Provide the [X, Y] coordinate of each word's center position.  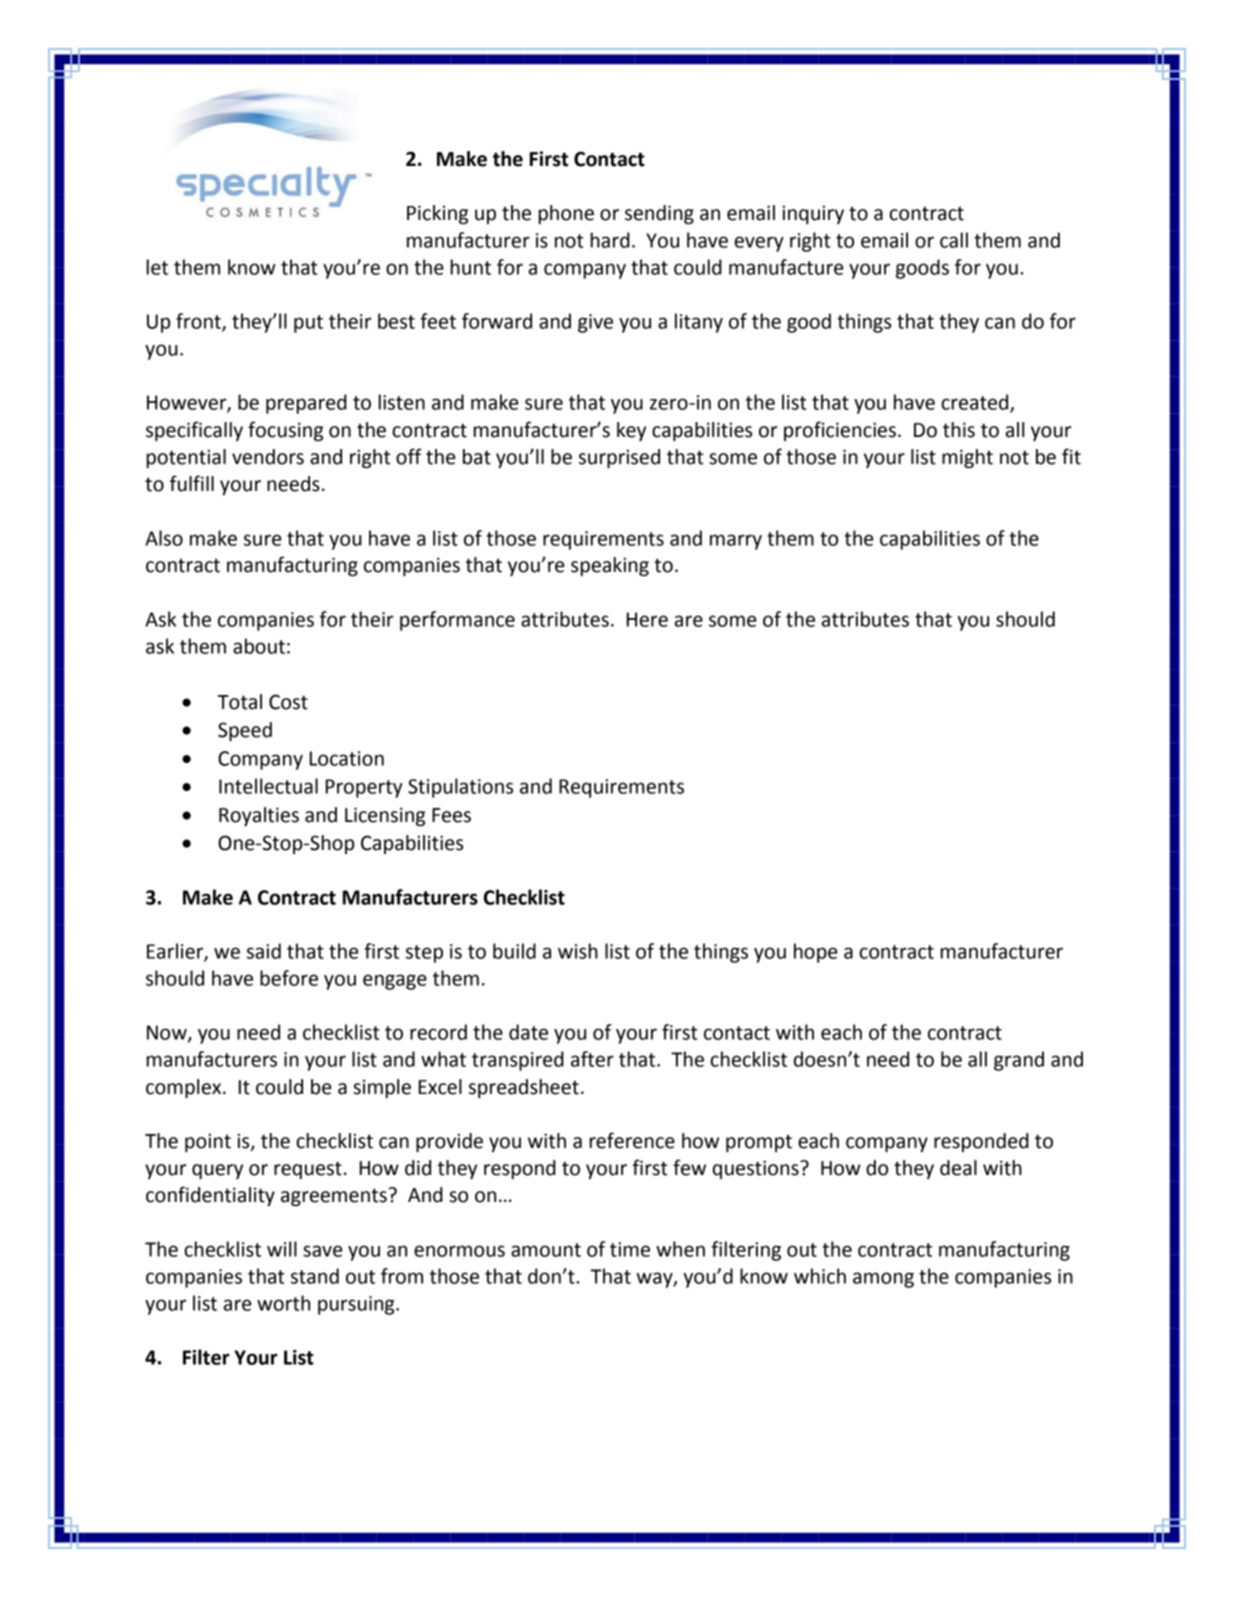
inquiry [813, 214]
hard [610, 240]
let [157, 267]
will [282, 1249]
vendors [268, 457]
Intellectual [268, 786]
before [289, 978]
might [967, 458]
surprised [619, 458]
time [630, 1249]
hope [816, 953]
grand [1019, 1061]
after [592, 1059]
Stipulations [460, 788]
